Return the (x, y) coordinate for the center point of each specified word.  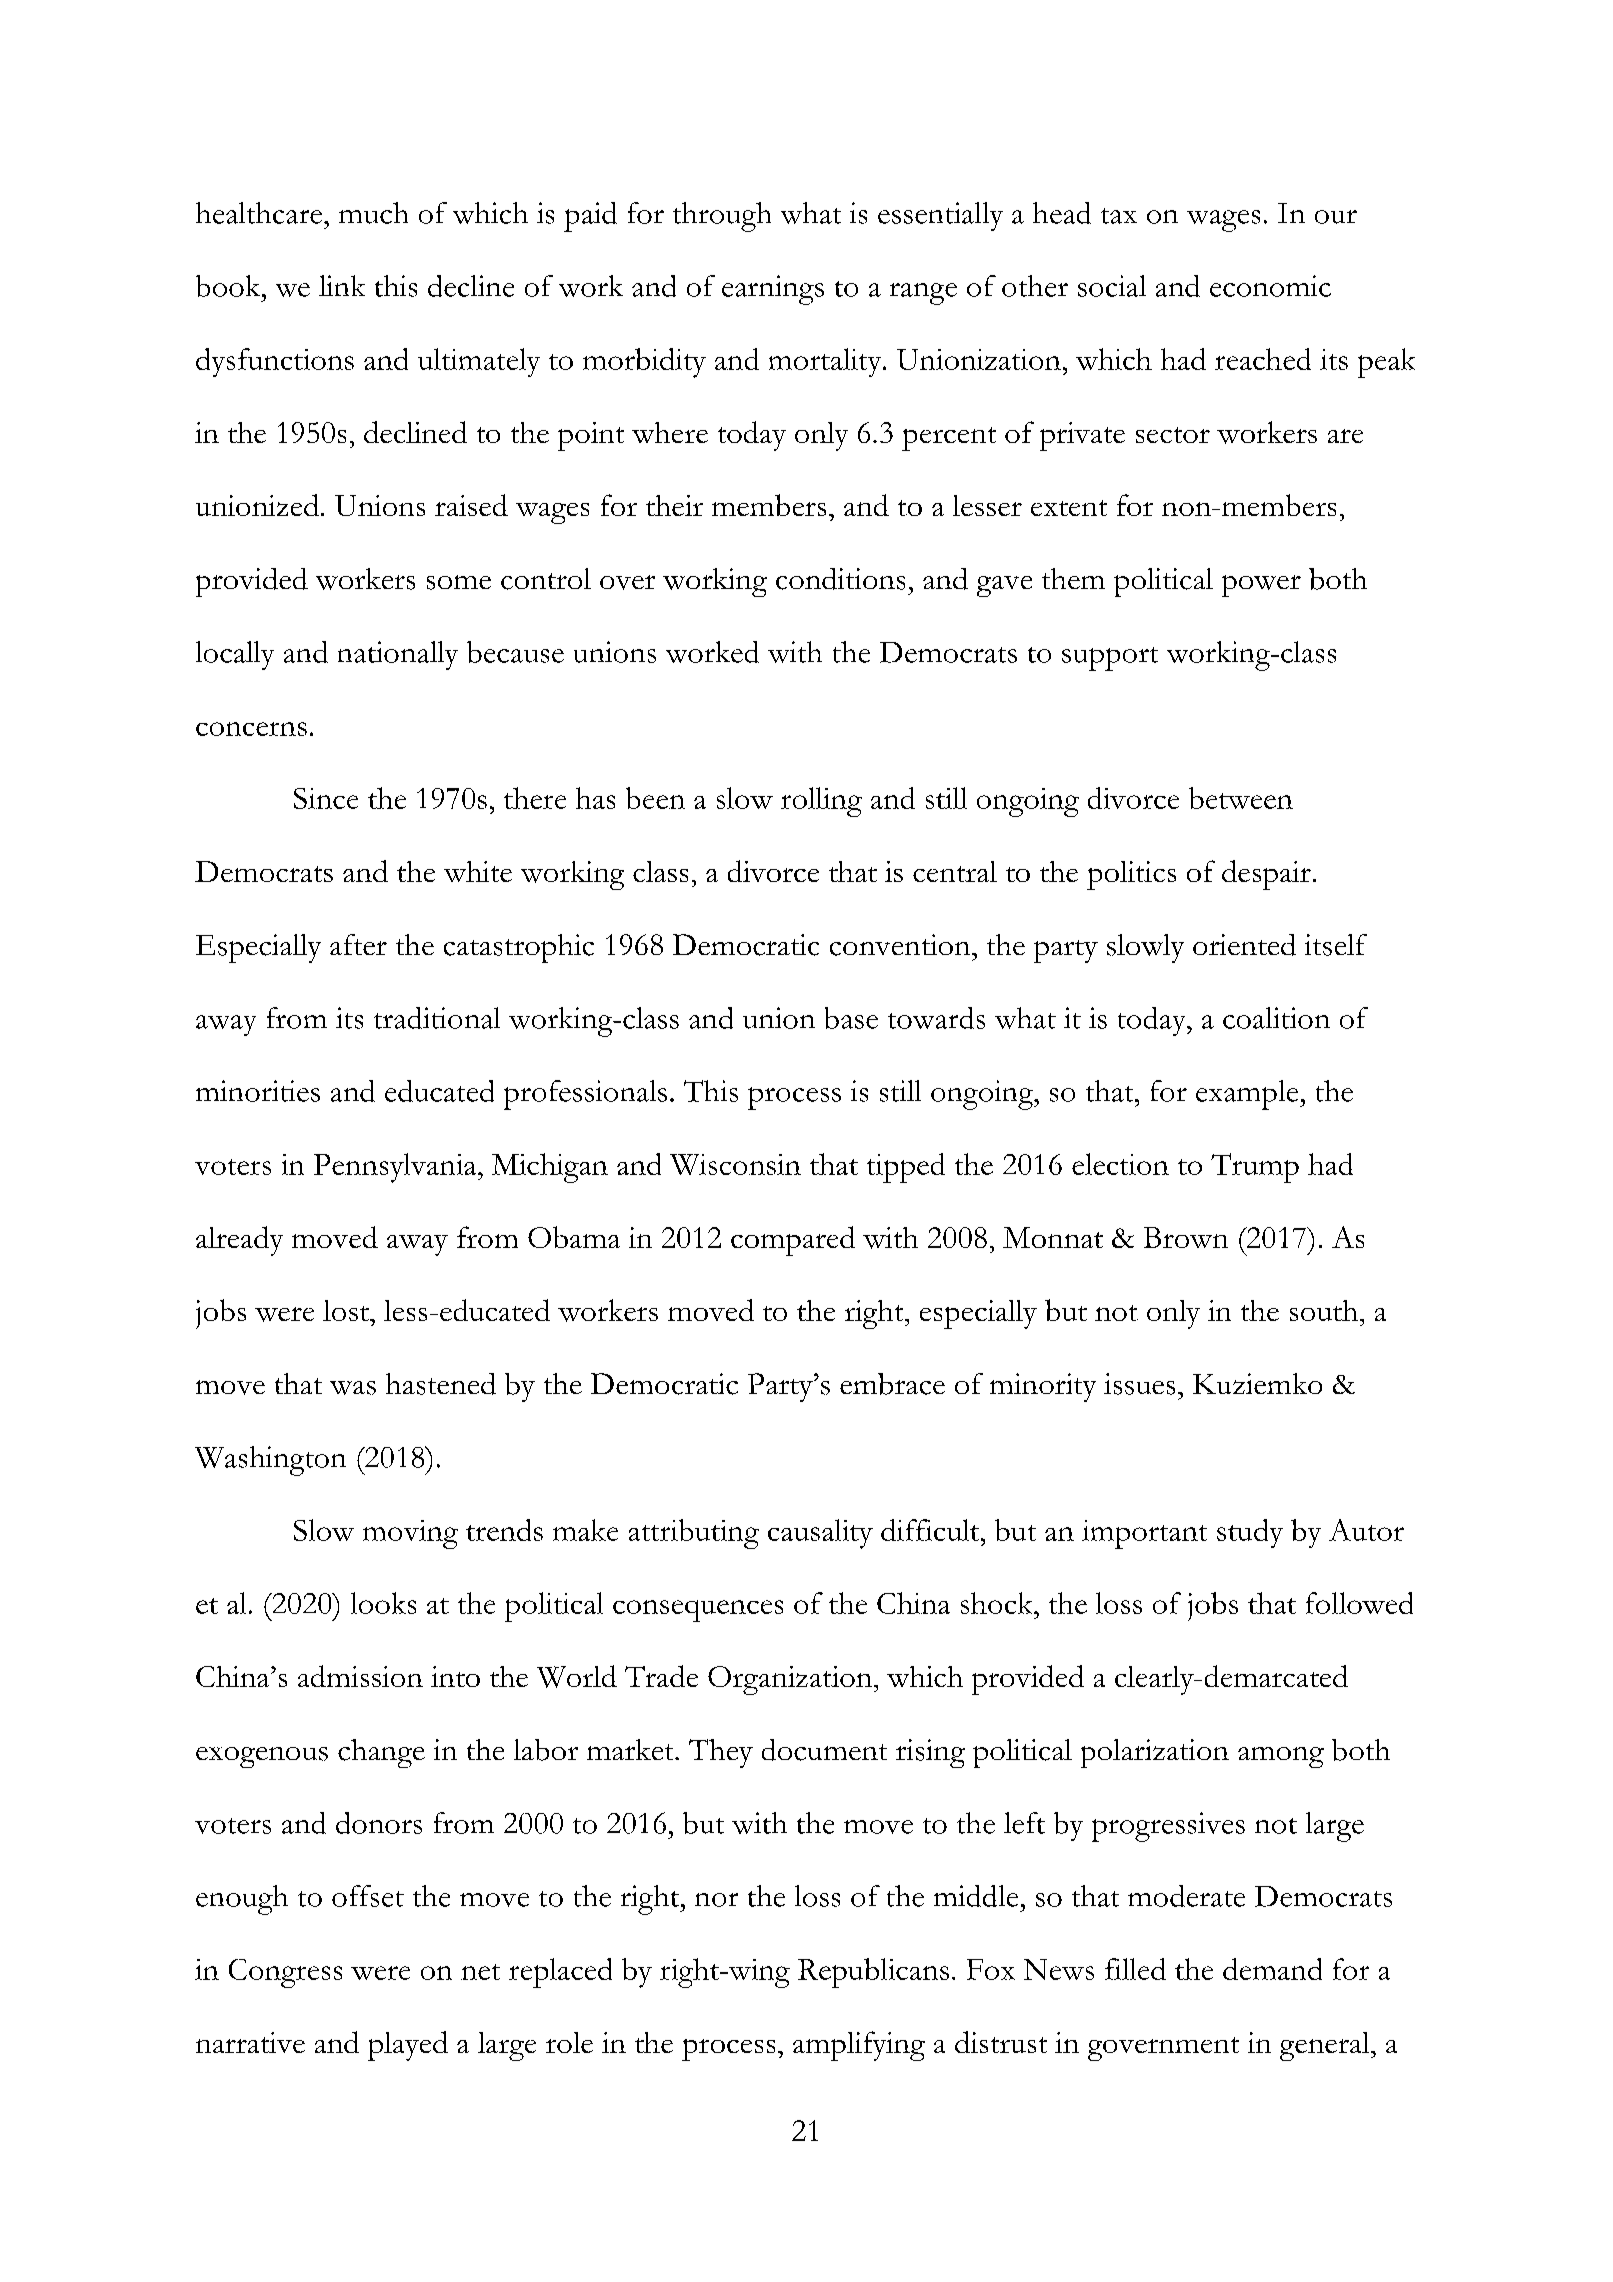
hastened (441, 1384)
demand (1272, 1969)
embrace (892, 1384)
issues (1139, 1384)
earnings (773, 290)
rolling (821, 802)
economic (1270, 286)
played (408, 2046)
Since (326, 798)
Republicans (873, 1973)
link (342, 285)
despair (1266, 875)
